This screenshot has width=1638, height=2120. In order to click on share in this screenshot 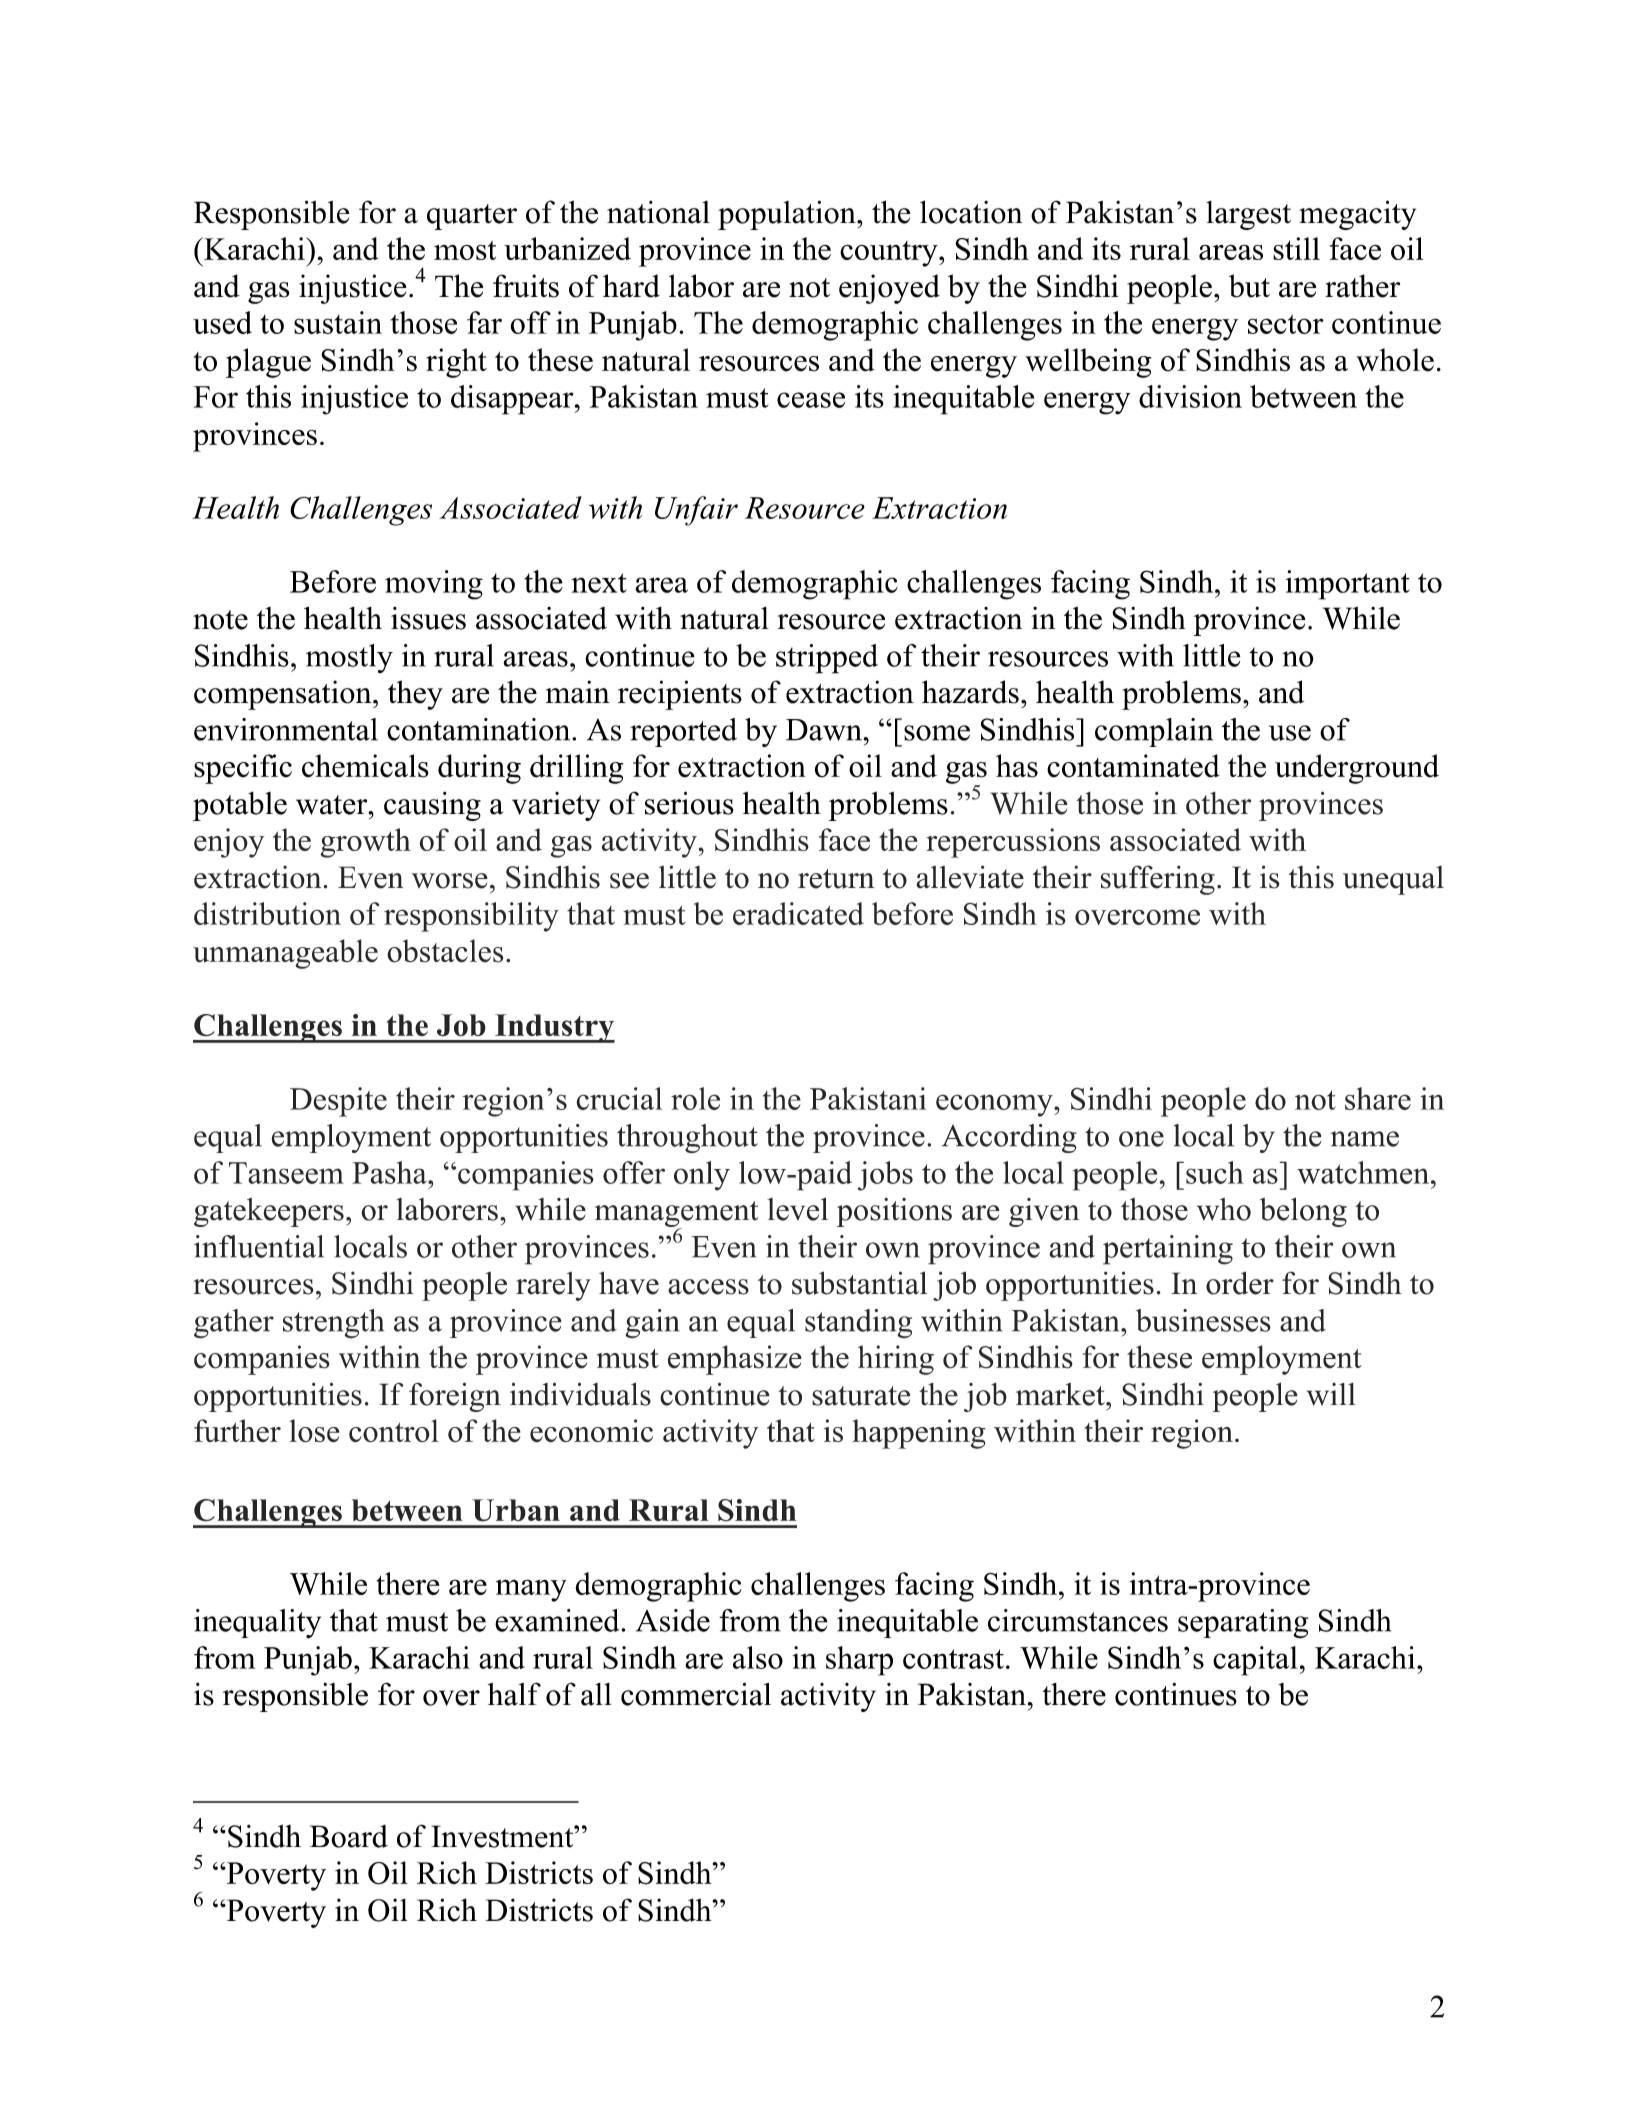, I will do `click(1378, 1098)`.
